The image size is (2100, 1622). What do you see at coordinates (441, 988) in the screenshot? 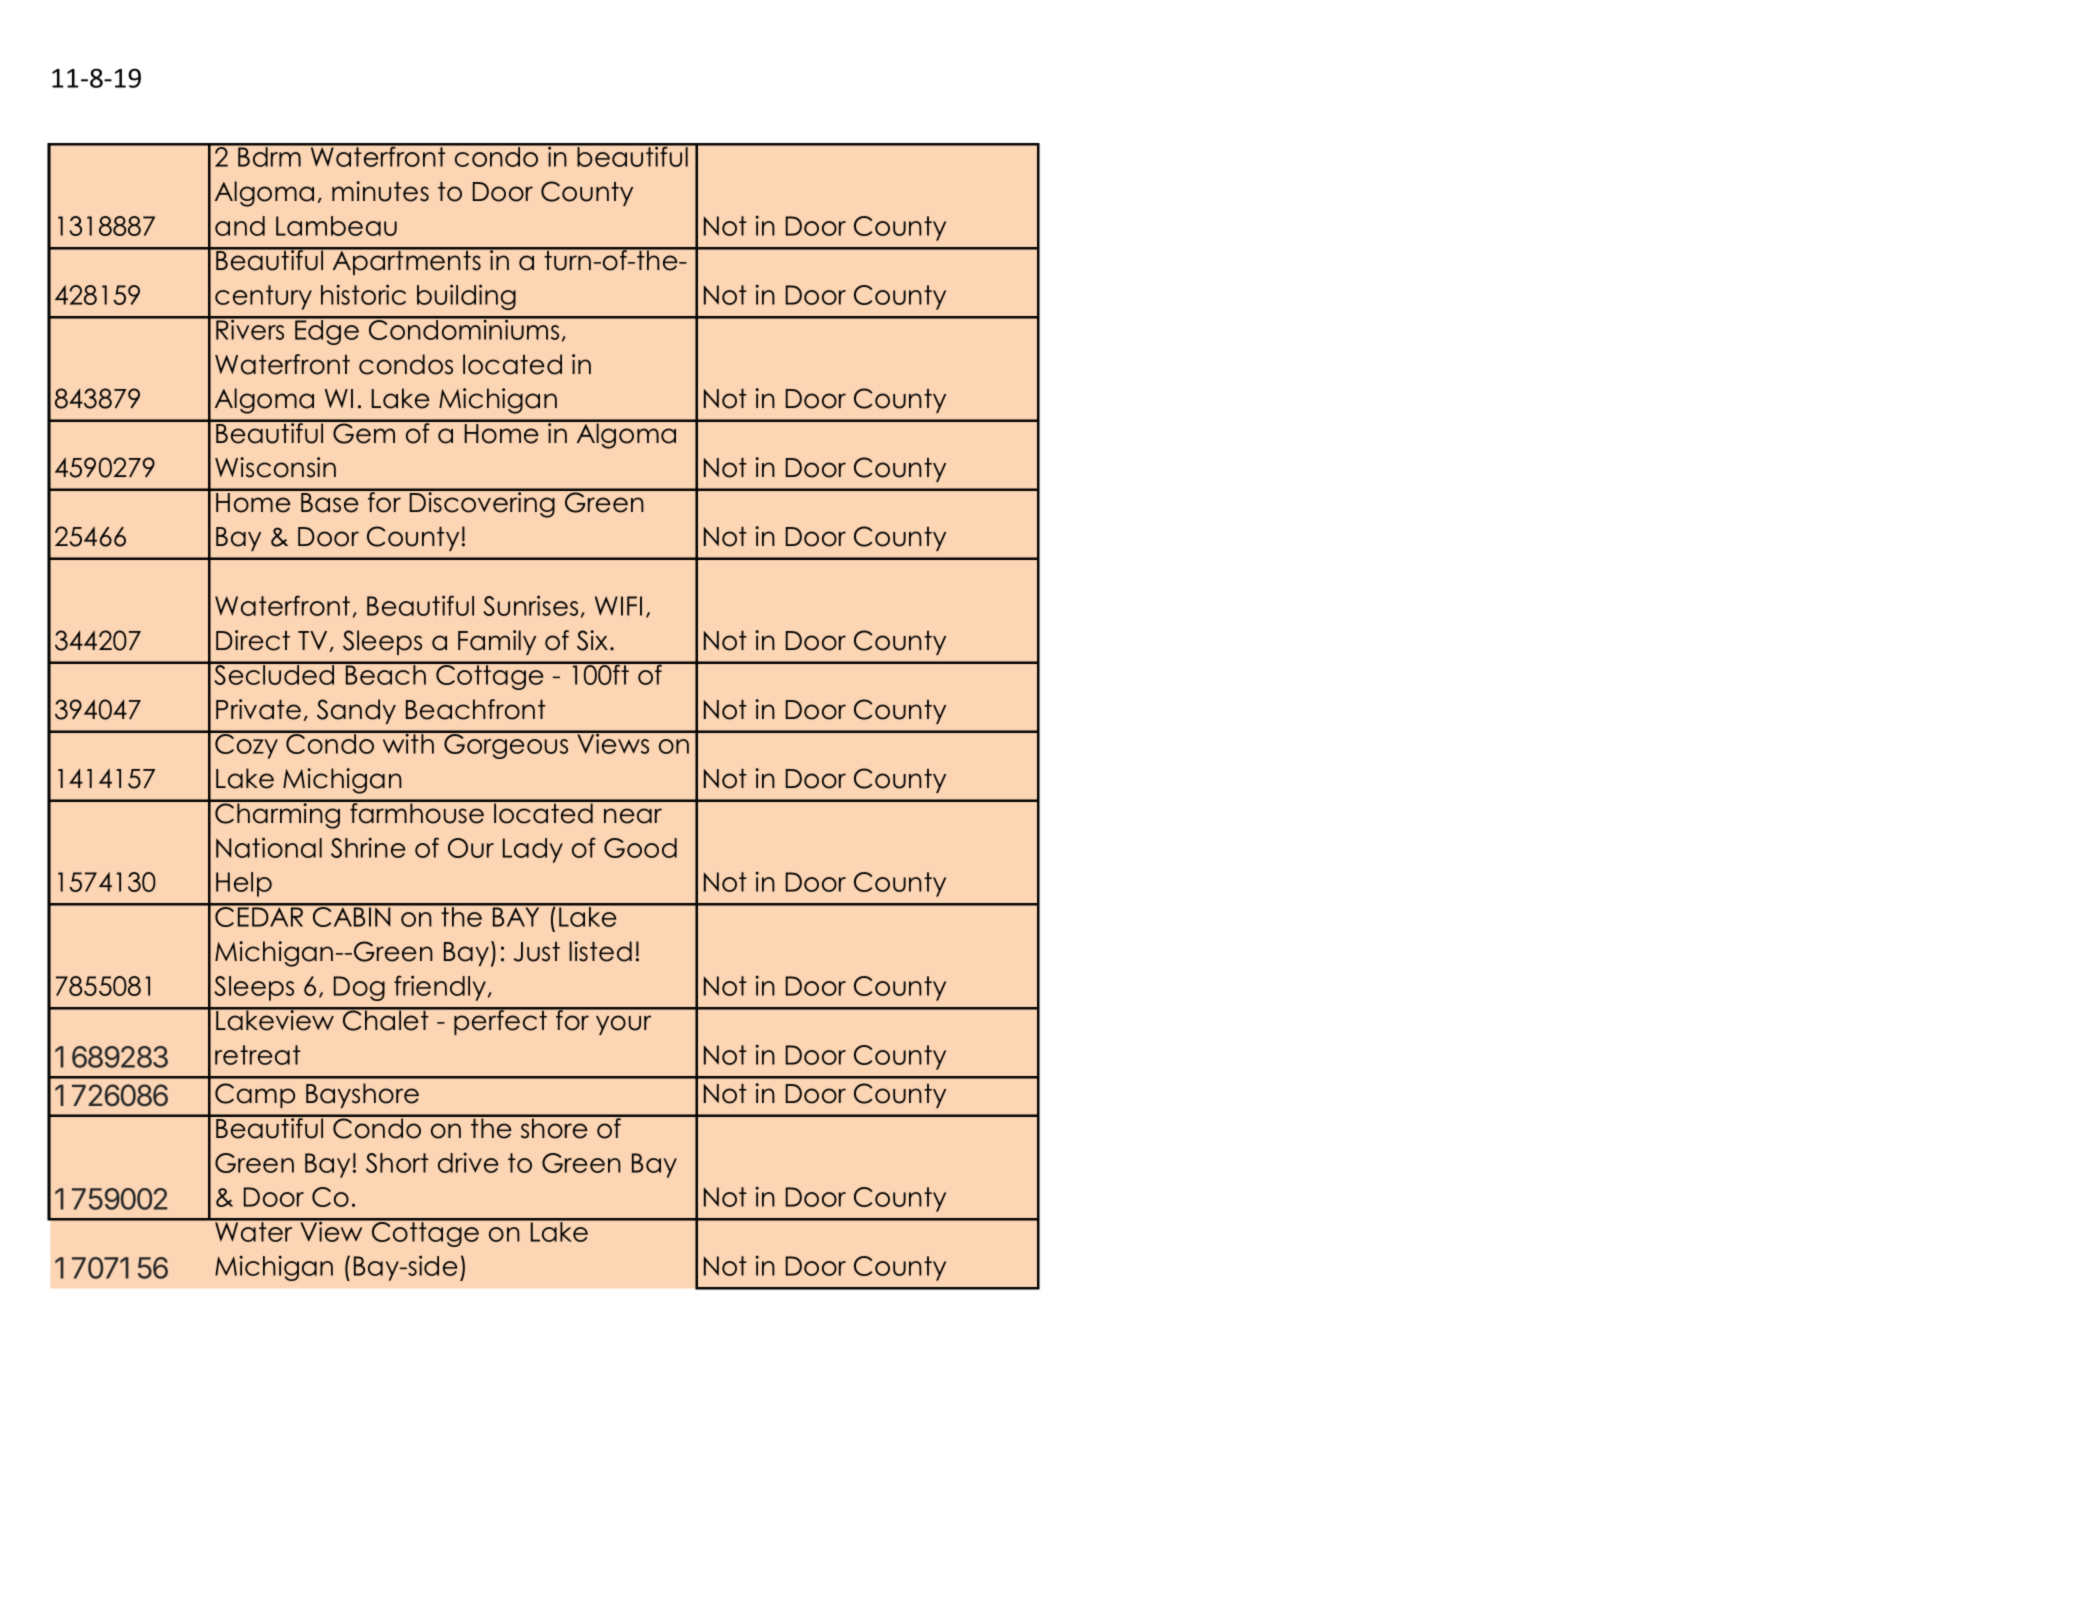
I see `friendly` at bounding box center [441, 988].
